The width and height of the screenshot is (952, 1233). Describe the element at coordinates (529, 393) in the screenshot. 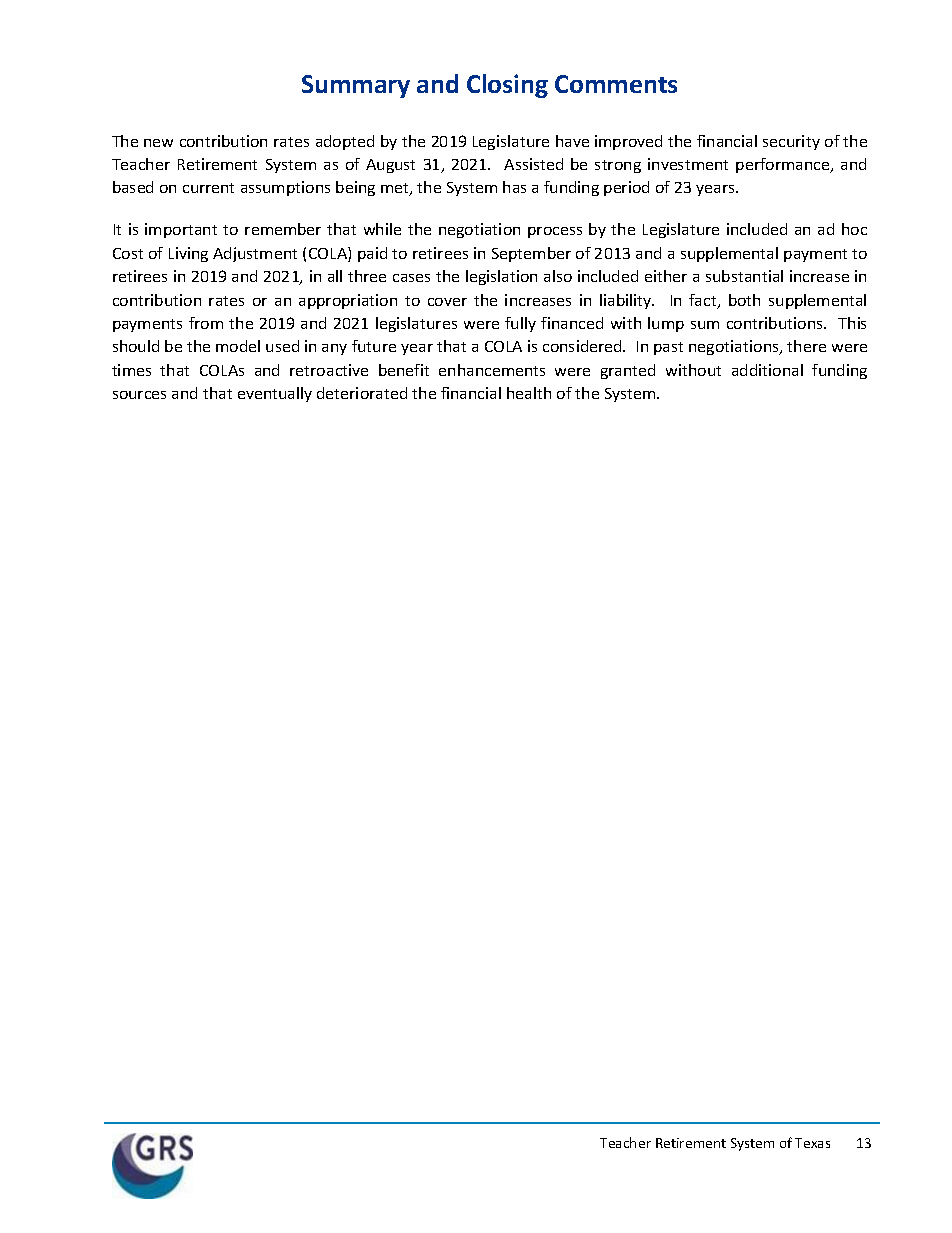

I see `health` at that location.
